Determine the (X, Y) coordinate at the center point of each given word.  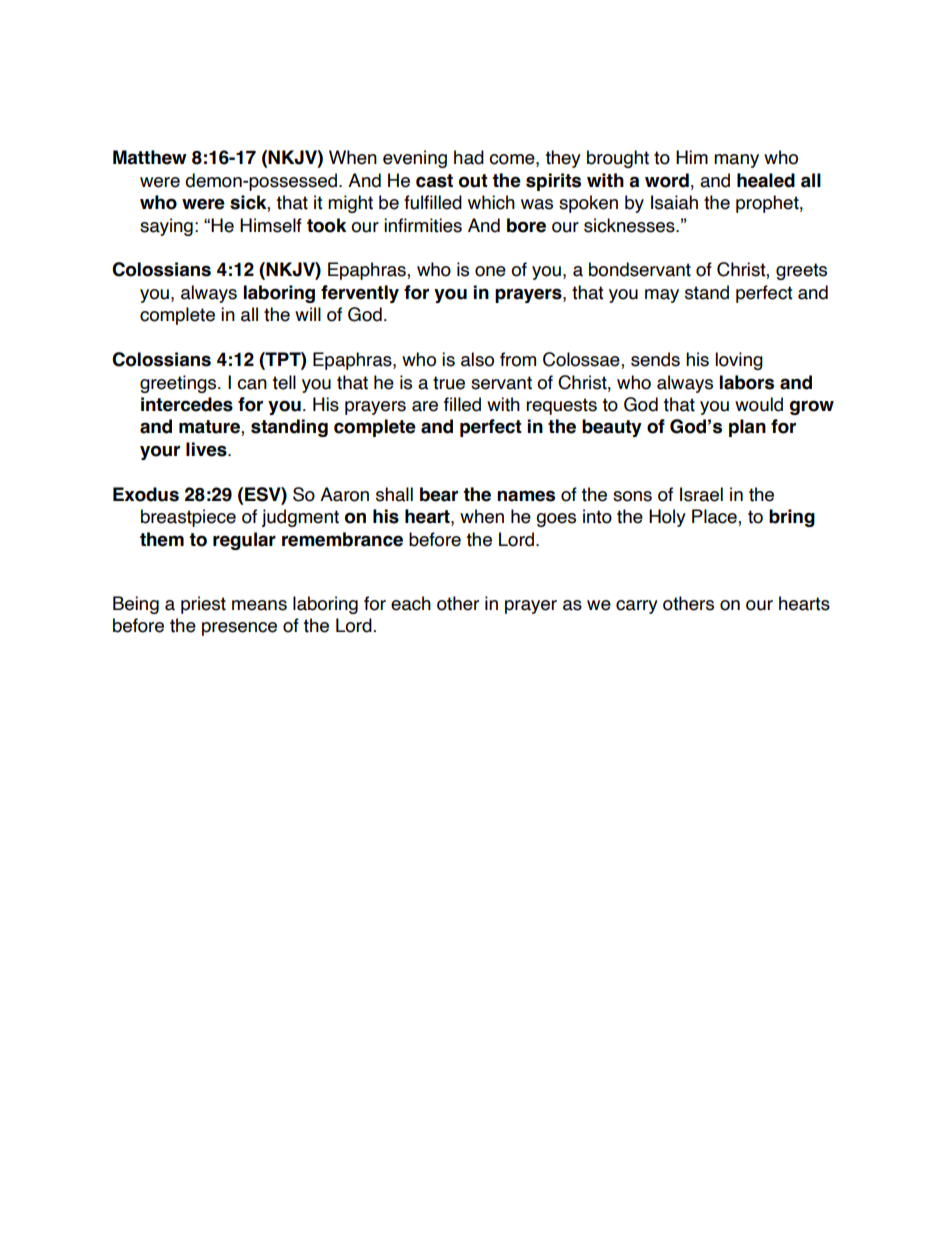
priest (203, 605)
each (411, 603)
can (252, 384)
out (473, 181)
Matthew (150, 157)
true (449, 383)
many (736, 161)
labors (747, 382)
